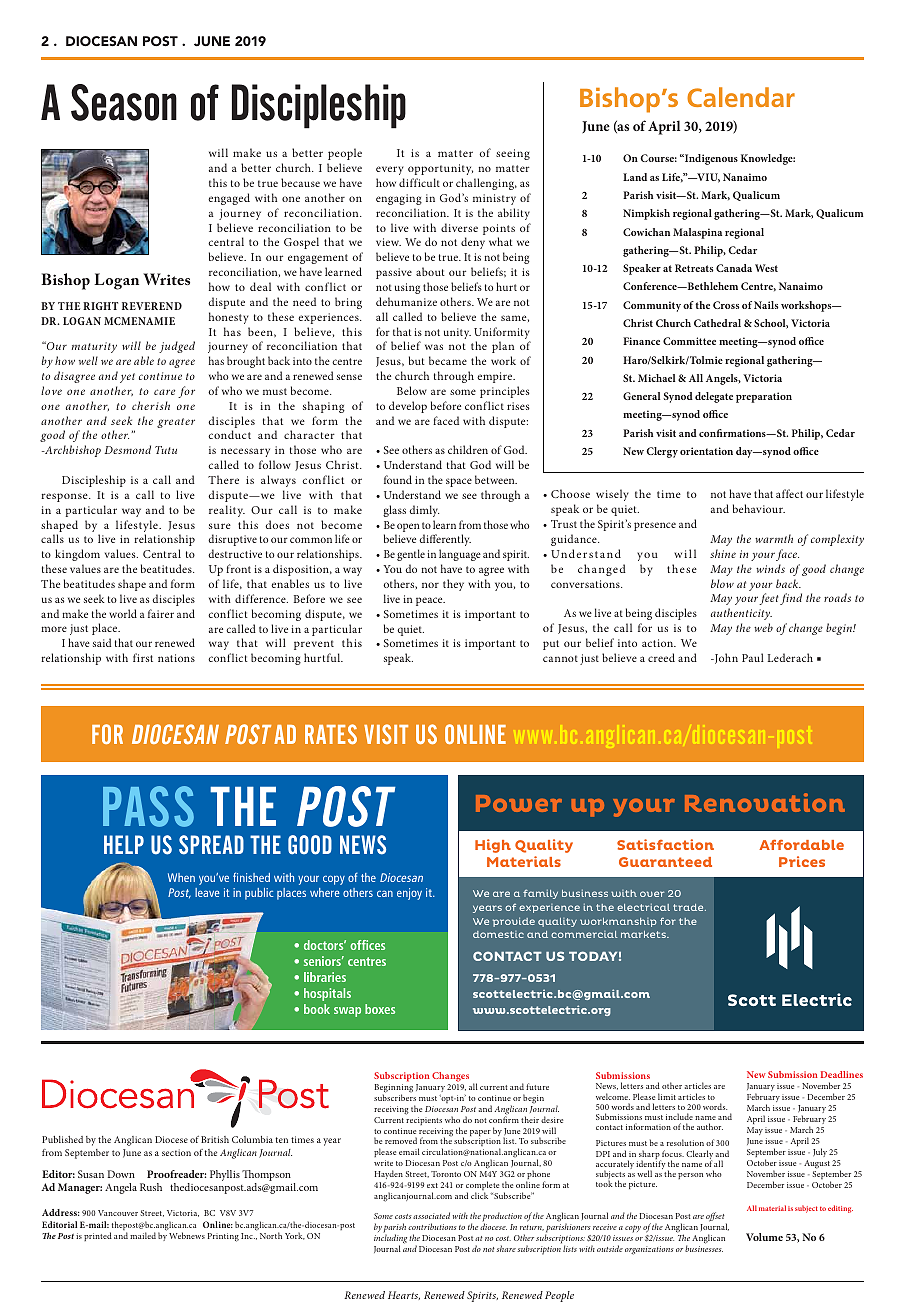 This document has height=1316, width=905. Describe the element at coordinates (419, 182) in the document. I see `difficult` at that location.
